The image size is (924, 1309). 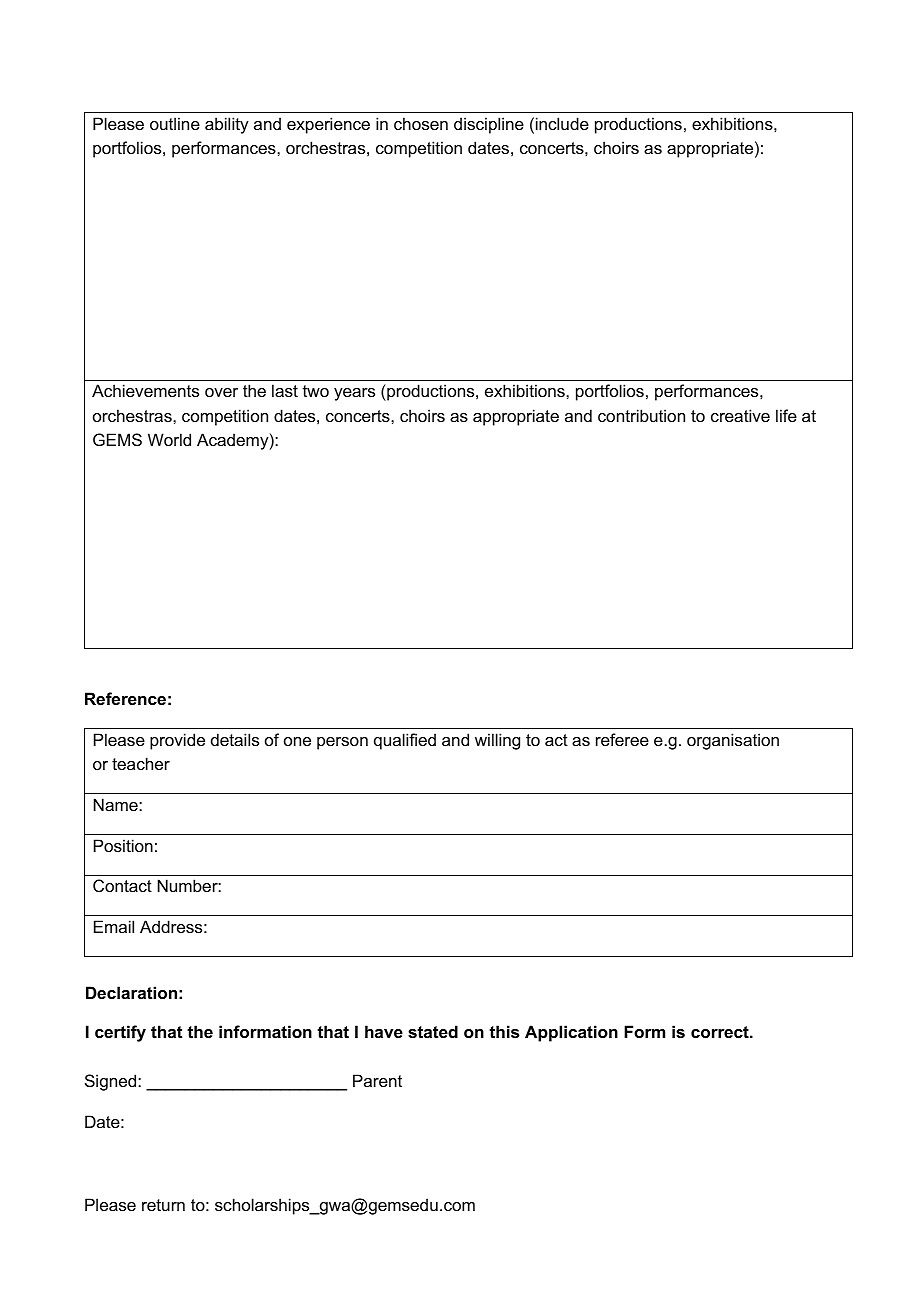 I want to click on Application, so click(x=571, y=1033).
